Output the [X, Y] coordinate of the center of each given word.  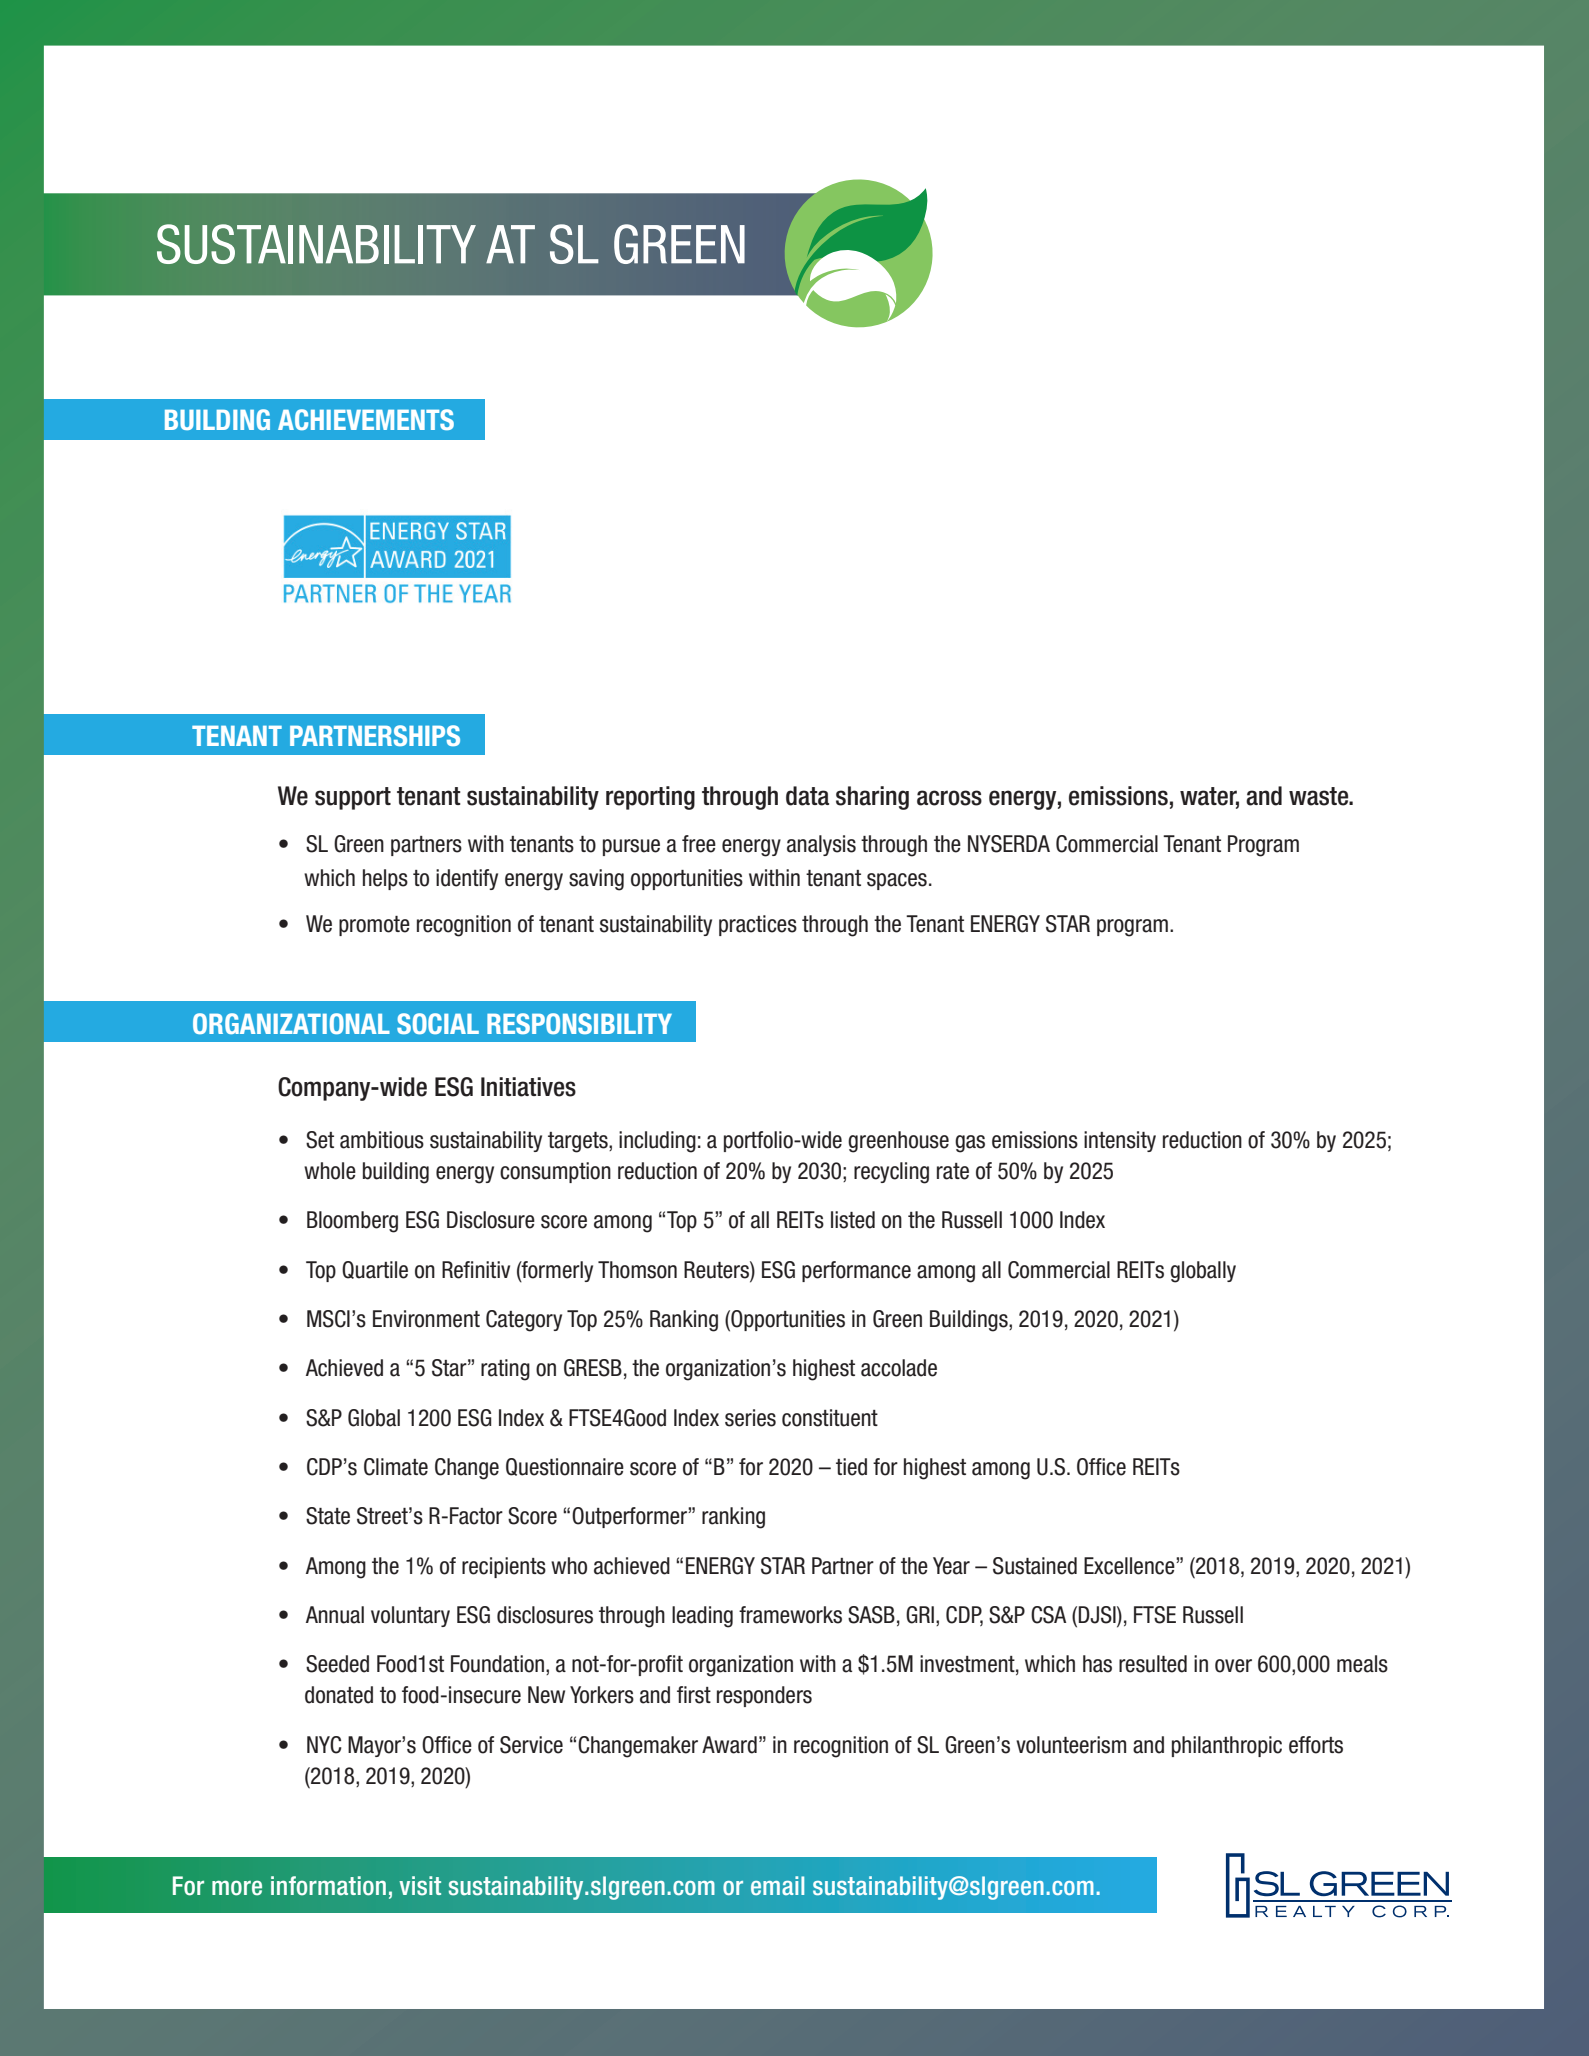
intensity [1120, 1141]
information [328, 1886]
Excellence [1130, 1566]
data [807, 796]
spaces [897, 881]
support [353, 798]
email [777, 1885]
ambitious [382, 1140]
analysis [821, 845]
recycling [891, 1173]
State [328, 1516]
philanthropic [1227, 1746]
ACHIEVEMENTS [366, 419]
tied [851, 1467]
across [949, 798]
